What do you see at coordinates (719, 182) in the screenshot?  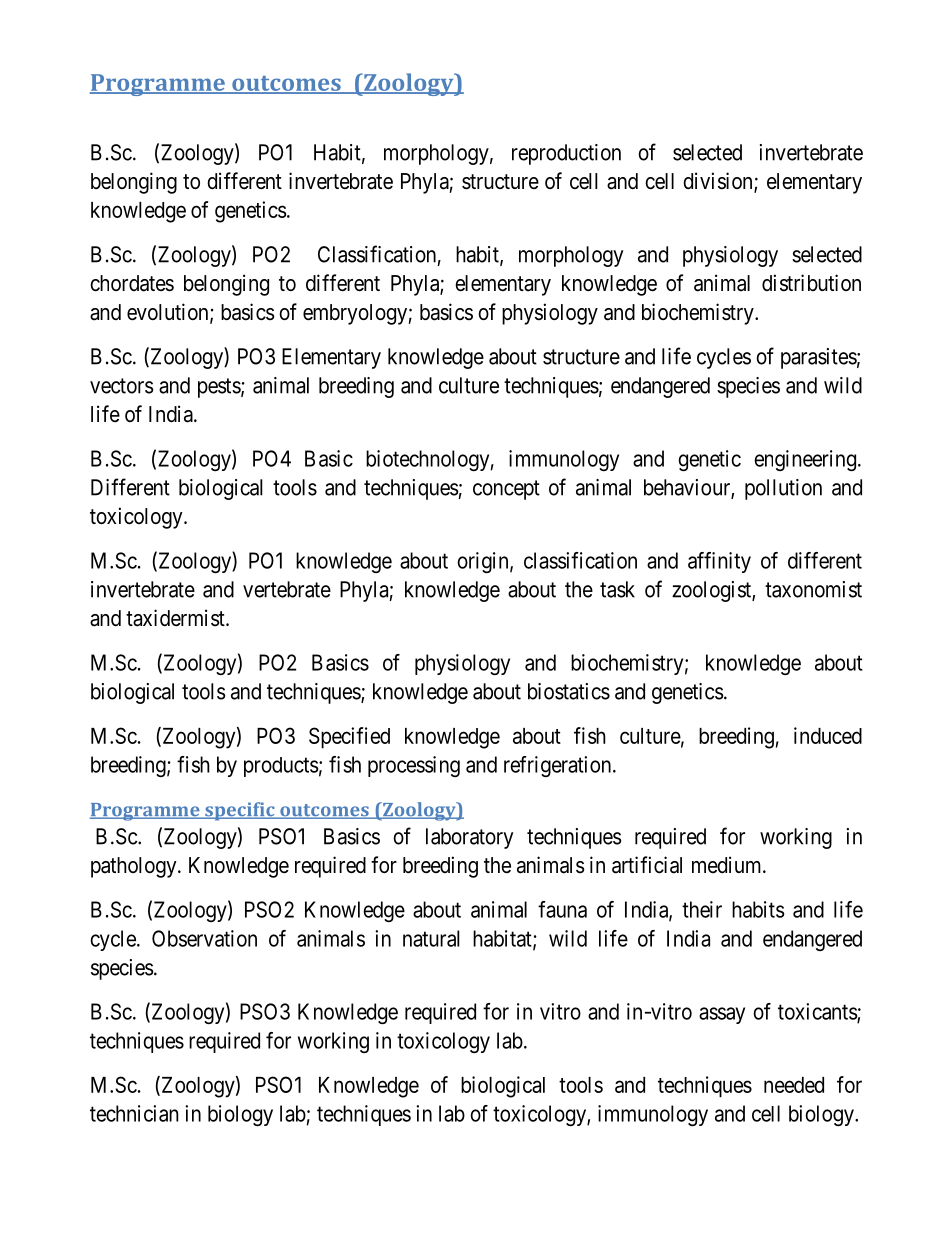 I see `division` at bounding box center [719, 182].
